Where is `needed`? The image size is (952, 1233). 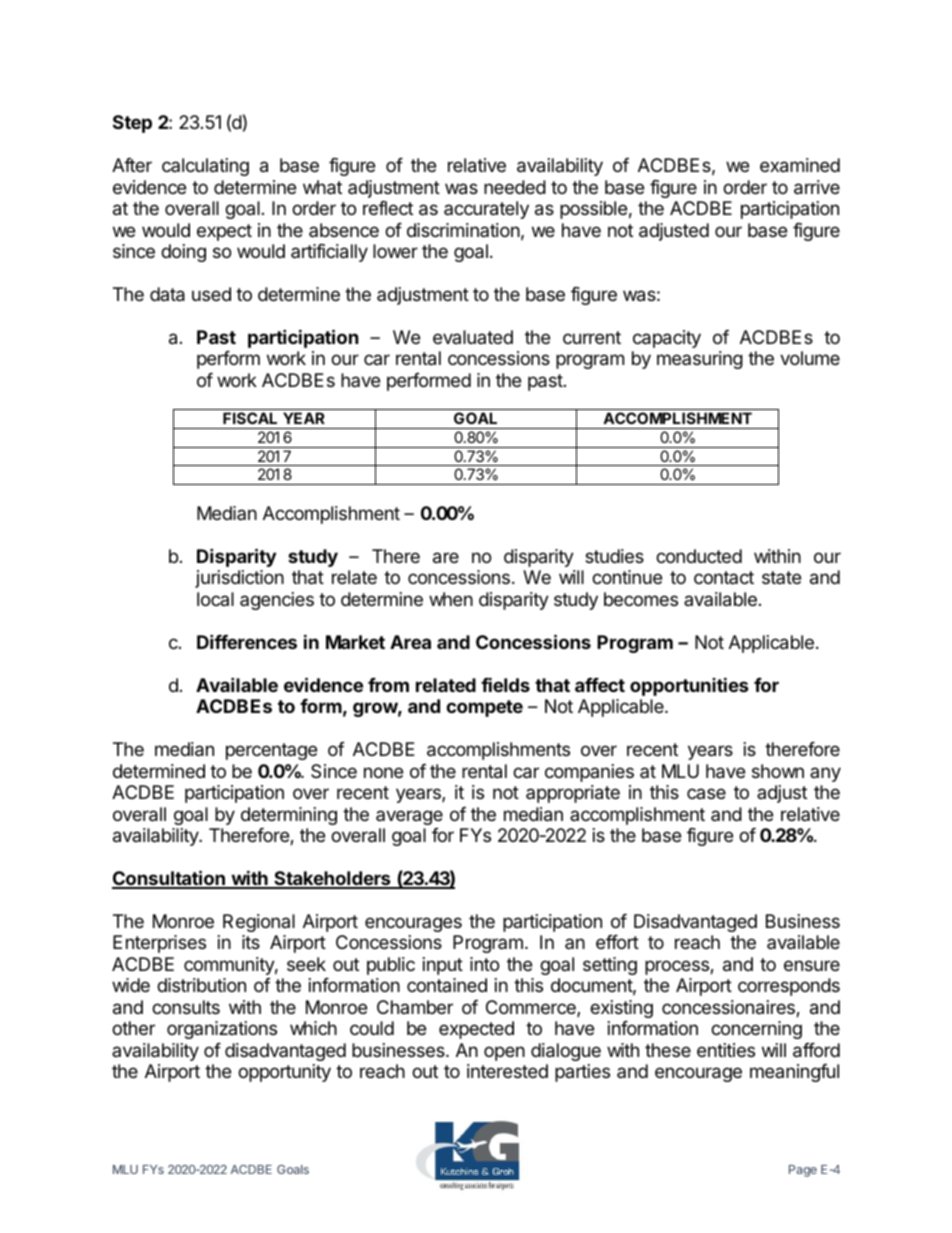 needed is located at coordinates (515, 187).
